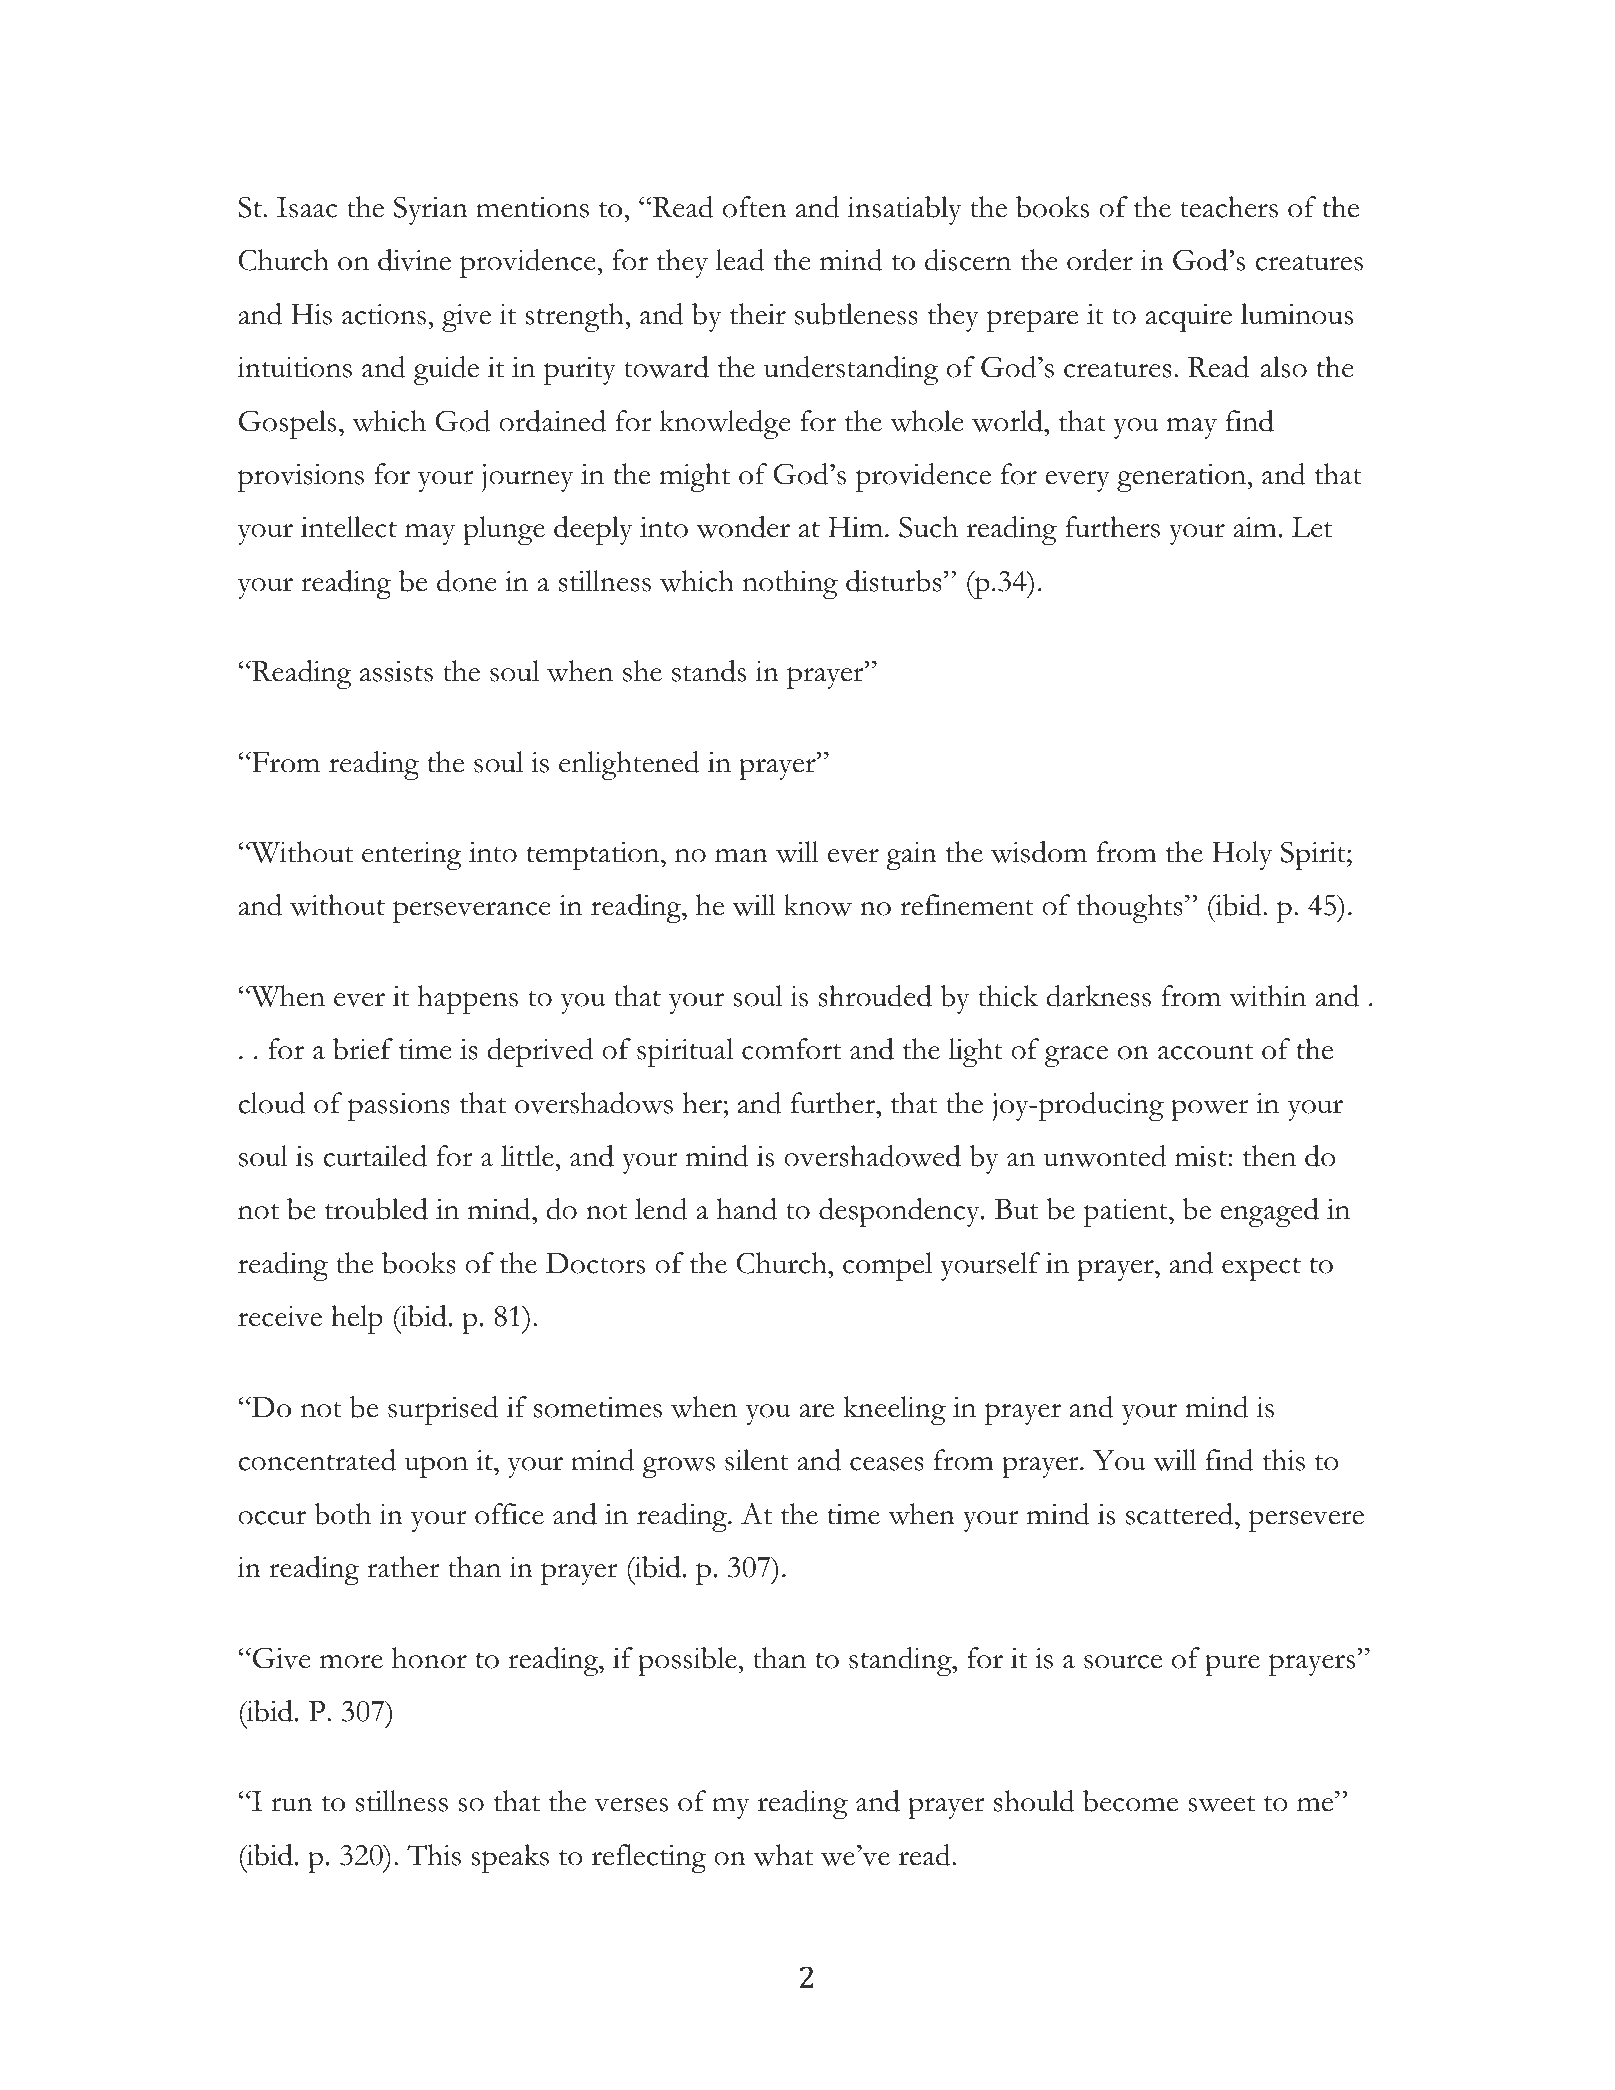 The height and width of the screenshot is (2090, 1615). What do you see at coordinates (292, 1804) in the screenshot?
I see `run` at bounding box center [292, 1804].
